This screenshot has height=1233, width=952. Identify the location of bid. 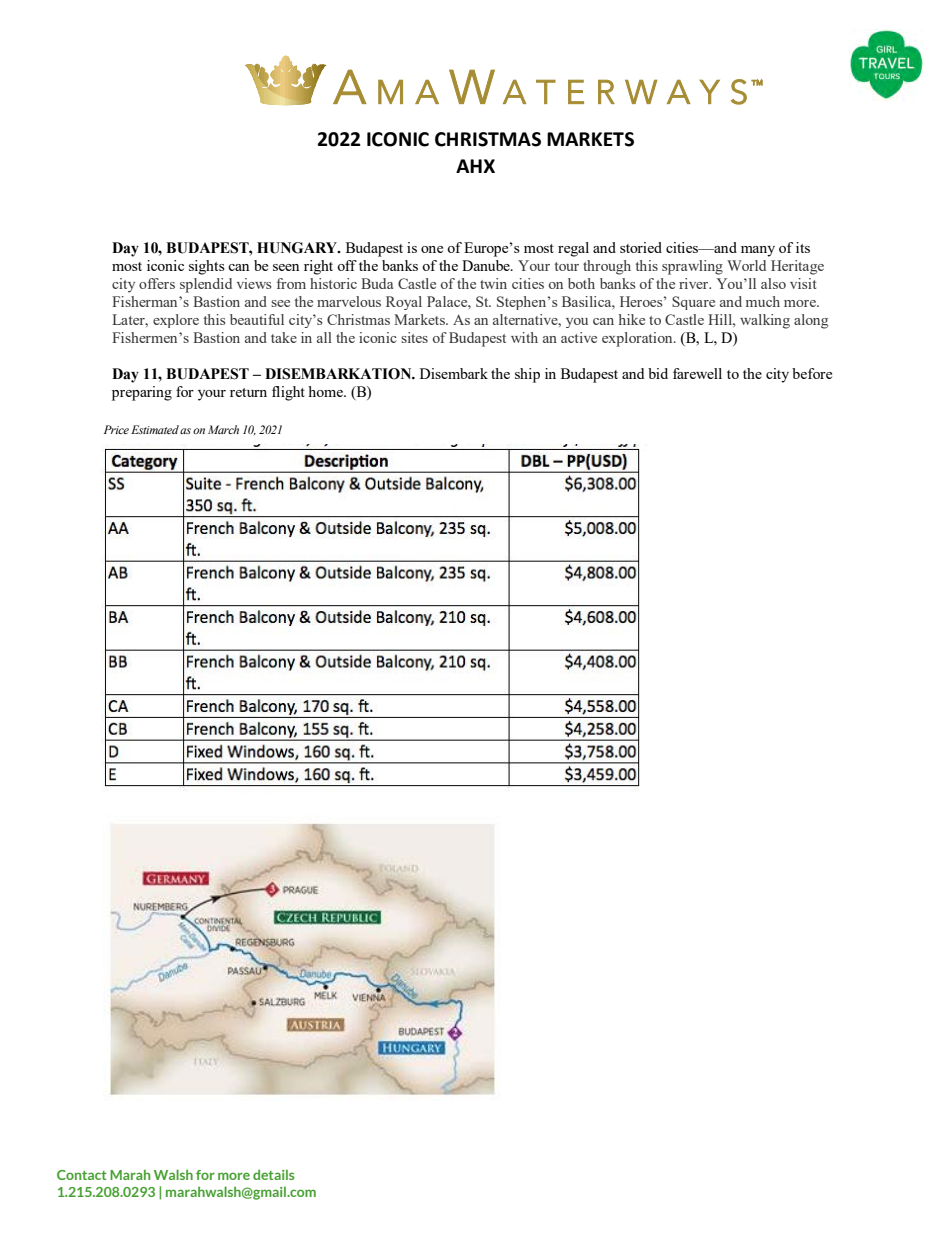
(658, 373).
